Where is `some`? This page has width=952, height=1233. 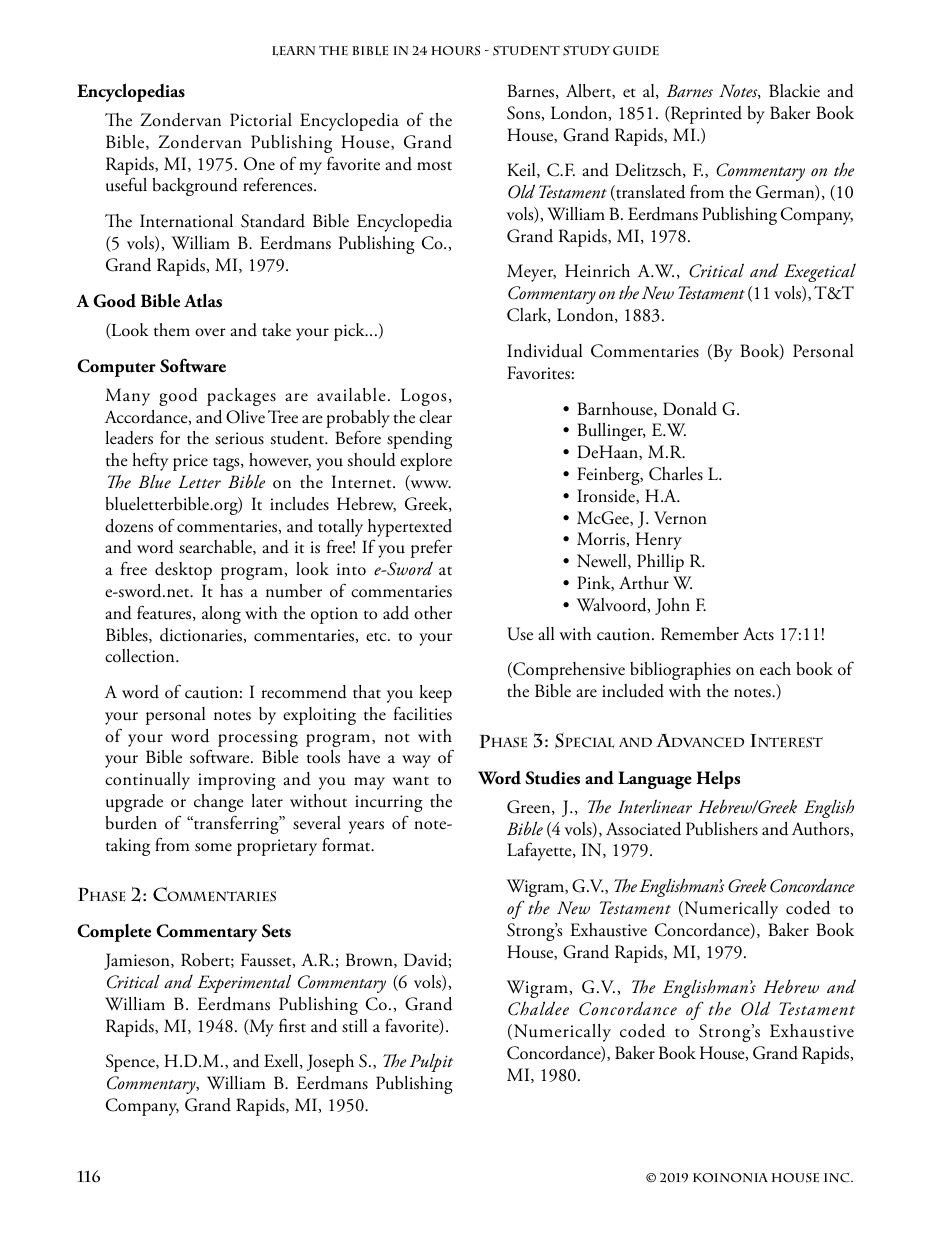
some is located at coordinates (213, 847).
